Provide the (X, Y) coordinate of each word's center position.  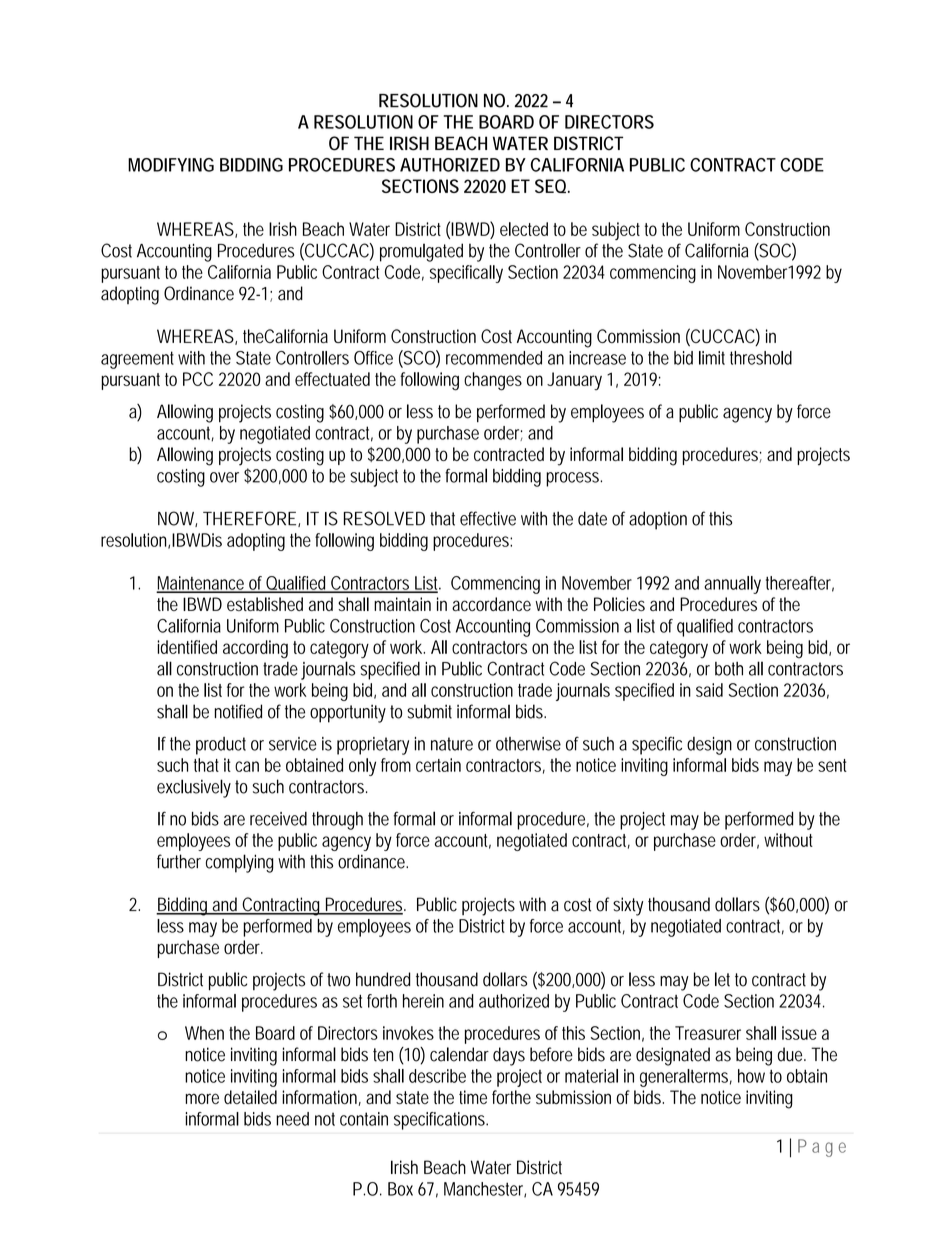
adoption (658, 520)
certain (438, 765)
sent (832, 765)
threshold (761, 358)
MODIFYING (171, 165)
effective (488, 518)
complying (240, 863)
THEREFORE (249, 518)
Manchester (485, 1190)
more (202, 1098)
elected (524, 229)
